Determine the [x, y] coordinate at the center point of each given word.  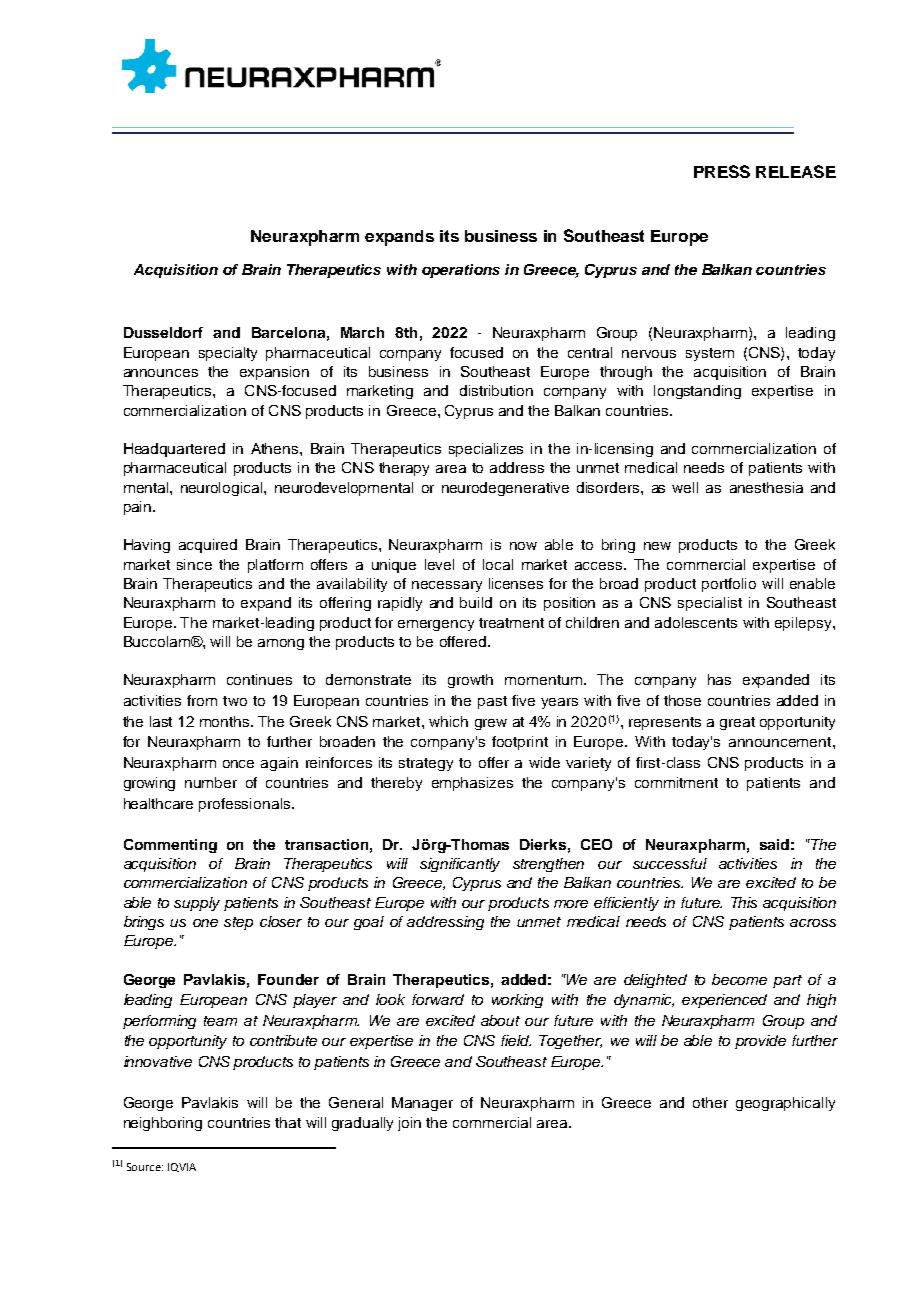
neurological [223, 489]
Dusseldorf [163, 332]
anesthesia [766, 487]
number [211, 782]
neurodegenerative [505, 489]
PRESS [722, 171]
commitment [676, 782]
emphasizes [472, 784]
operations [461, 271]
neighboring [163, 1124]
